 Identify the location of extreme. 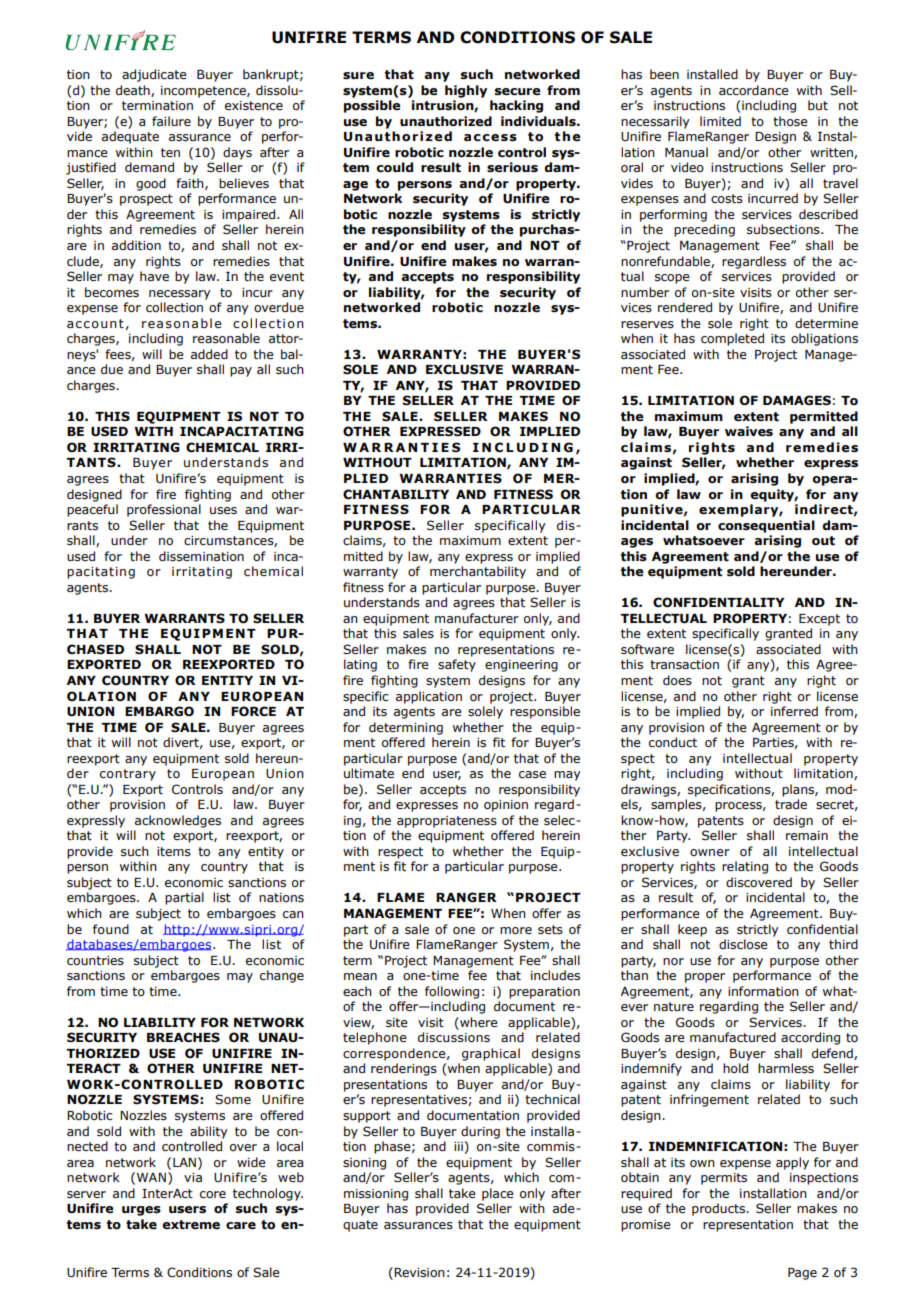
(191, 1225).
